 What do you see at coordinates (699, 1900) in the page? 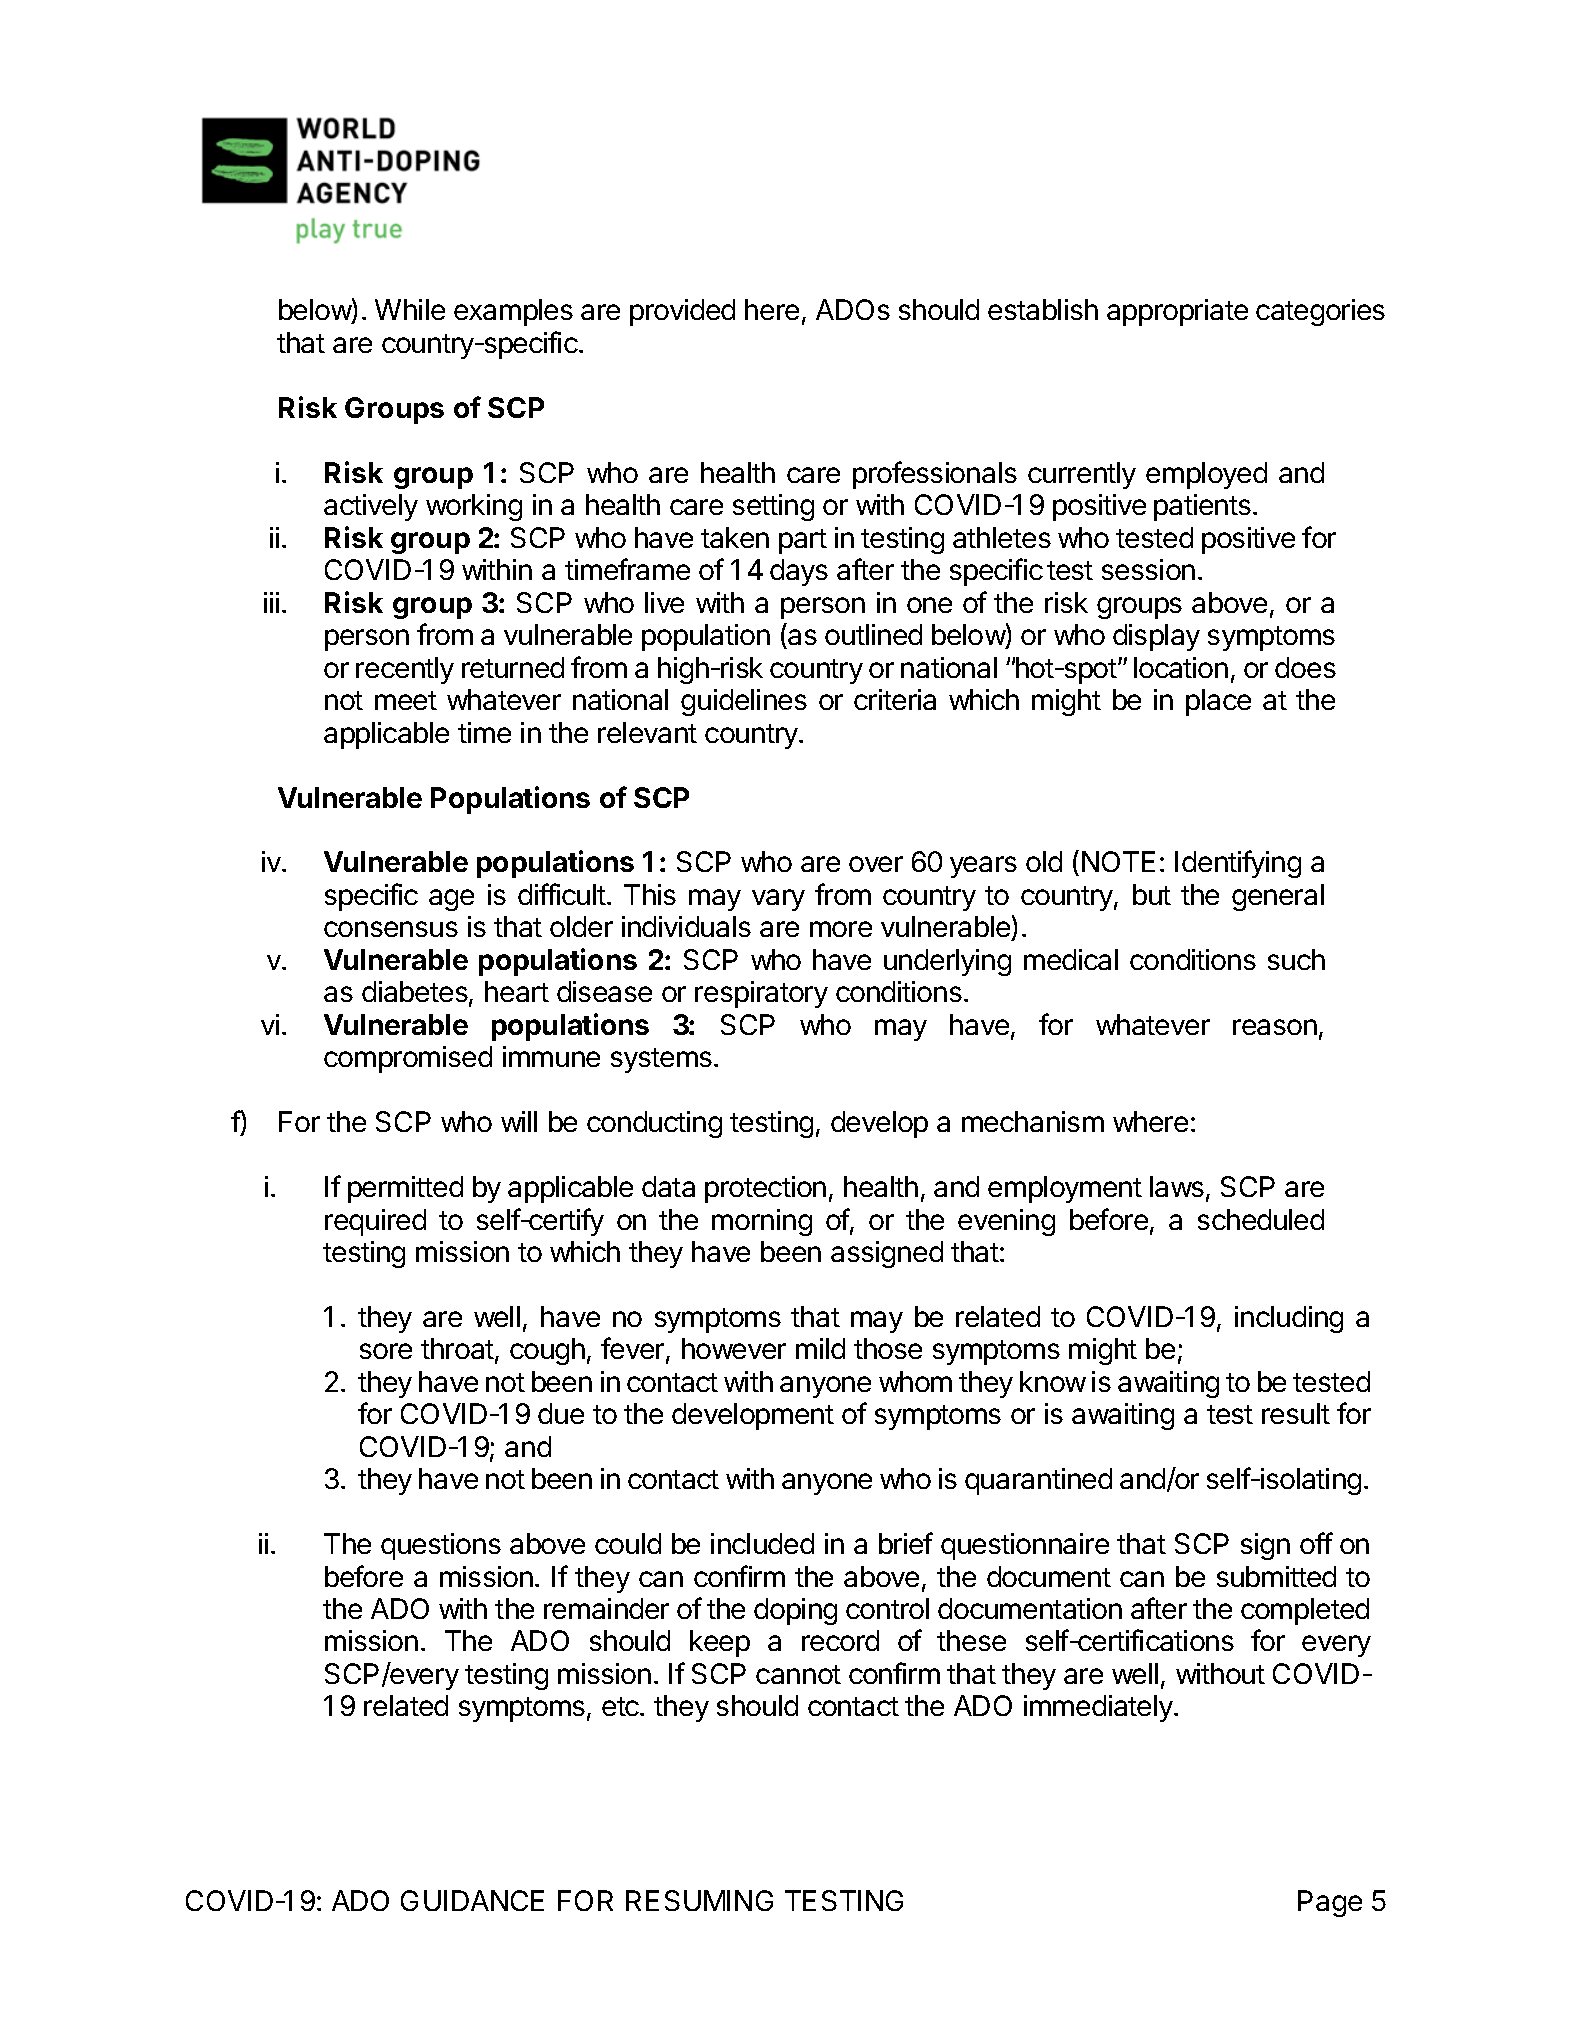
I see `RESUMING` at bounding box center [699, 1900].
